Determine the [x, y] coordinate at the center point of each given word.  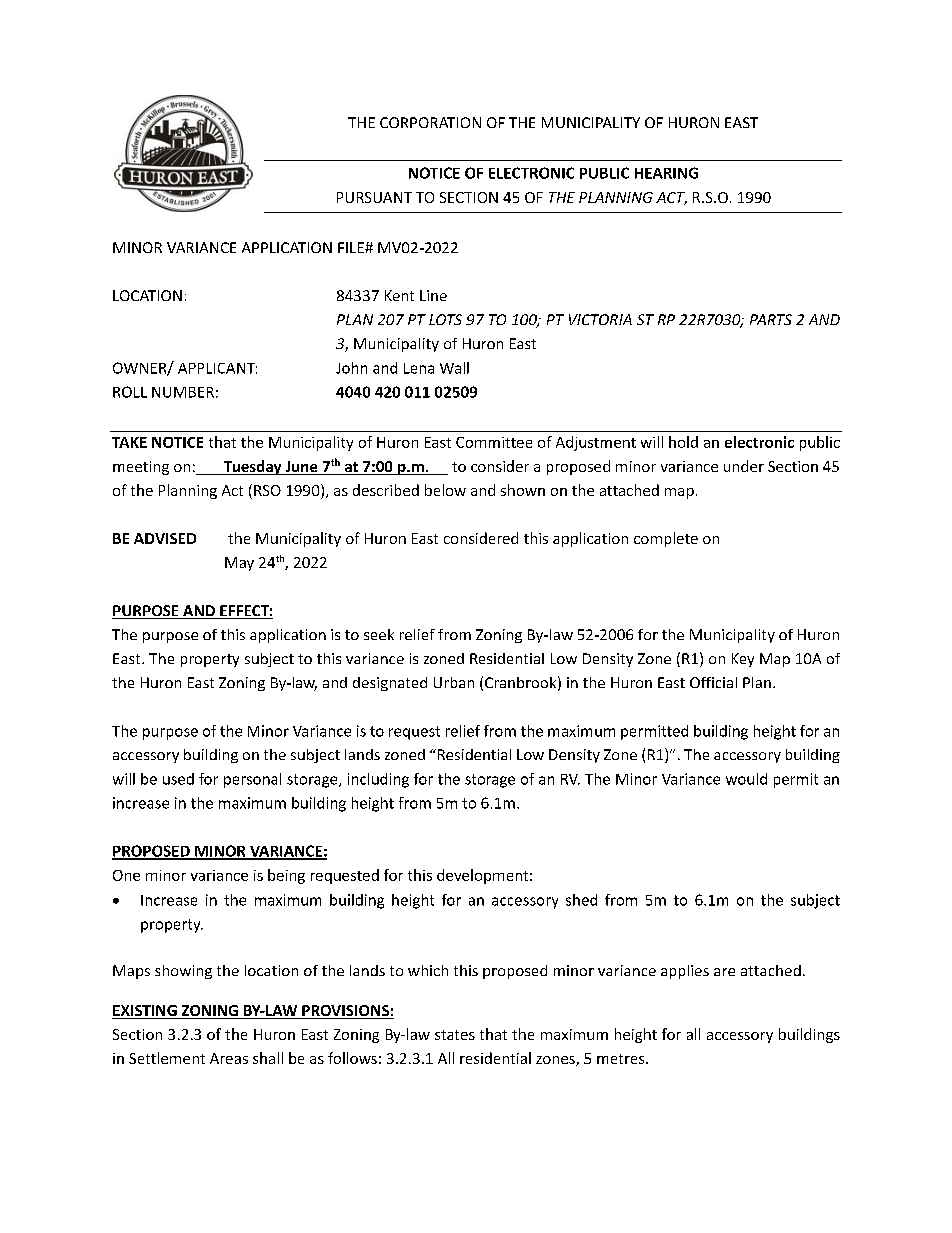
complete [666, 539]
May [239, 564]
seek [379, 634]
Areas [229, 1058]
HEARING [666, 173]
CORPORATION [430, 122]
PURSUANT [374, 197]
